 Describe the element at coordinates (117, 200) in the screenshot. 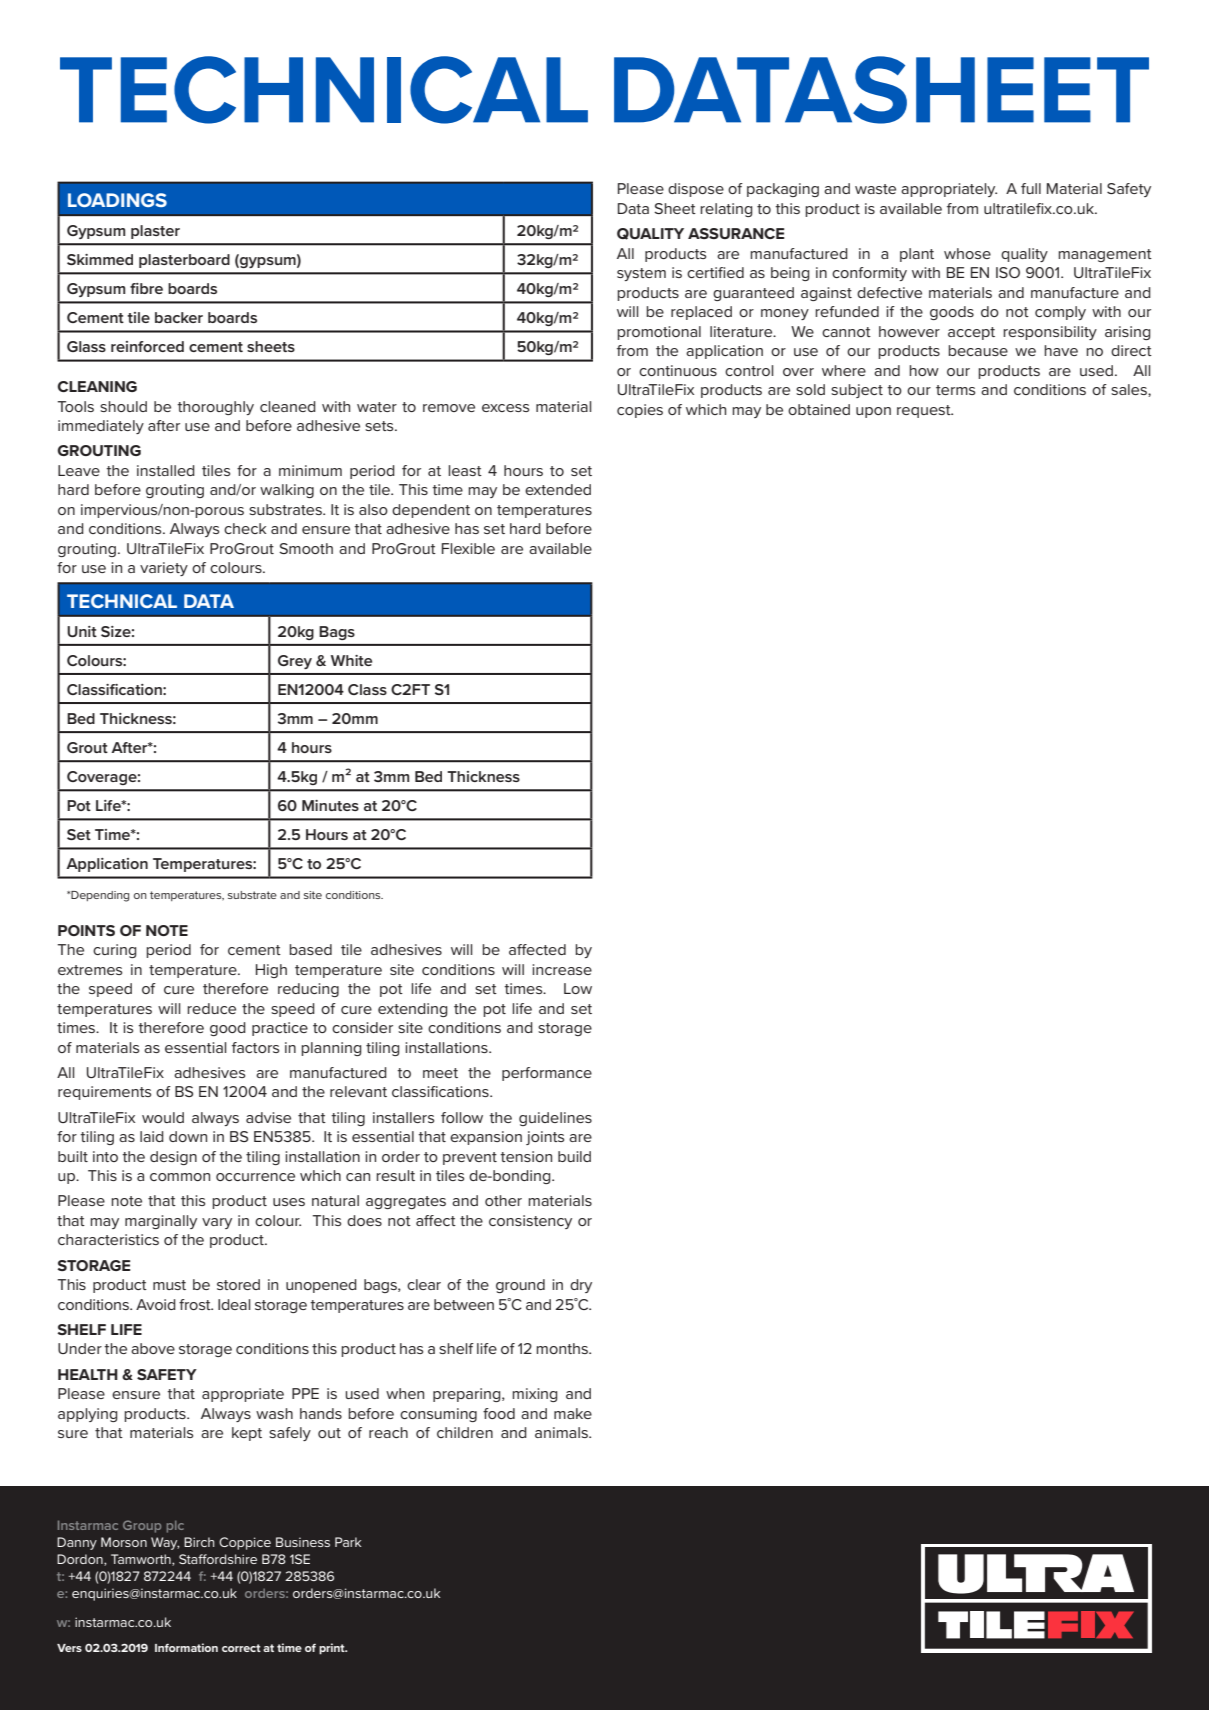

I see `LOADINGS` at that location.
